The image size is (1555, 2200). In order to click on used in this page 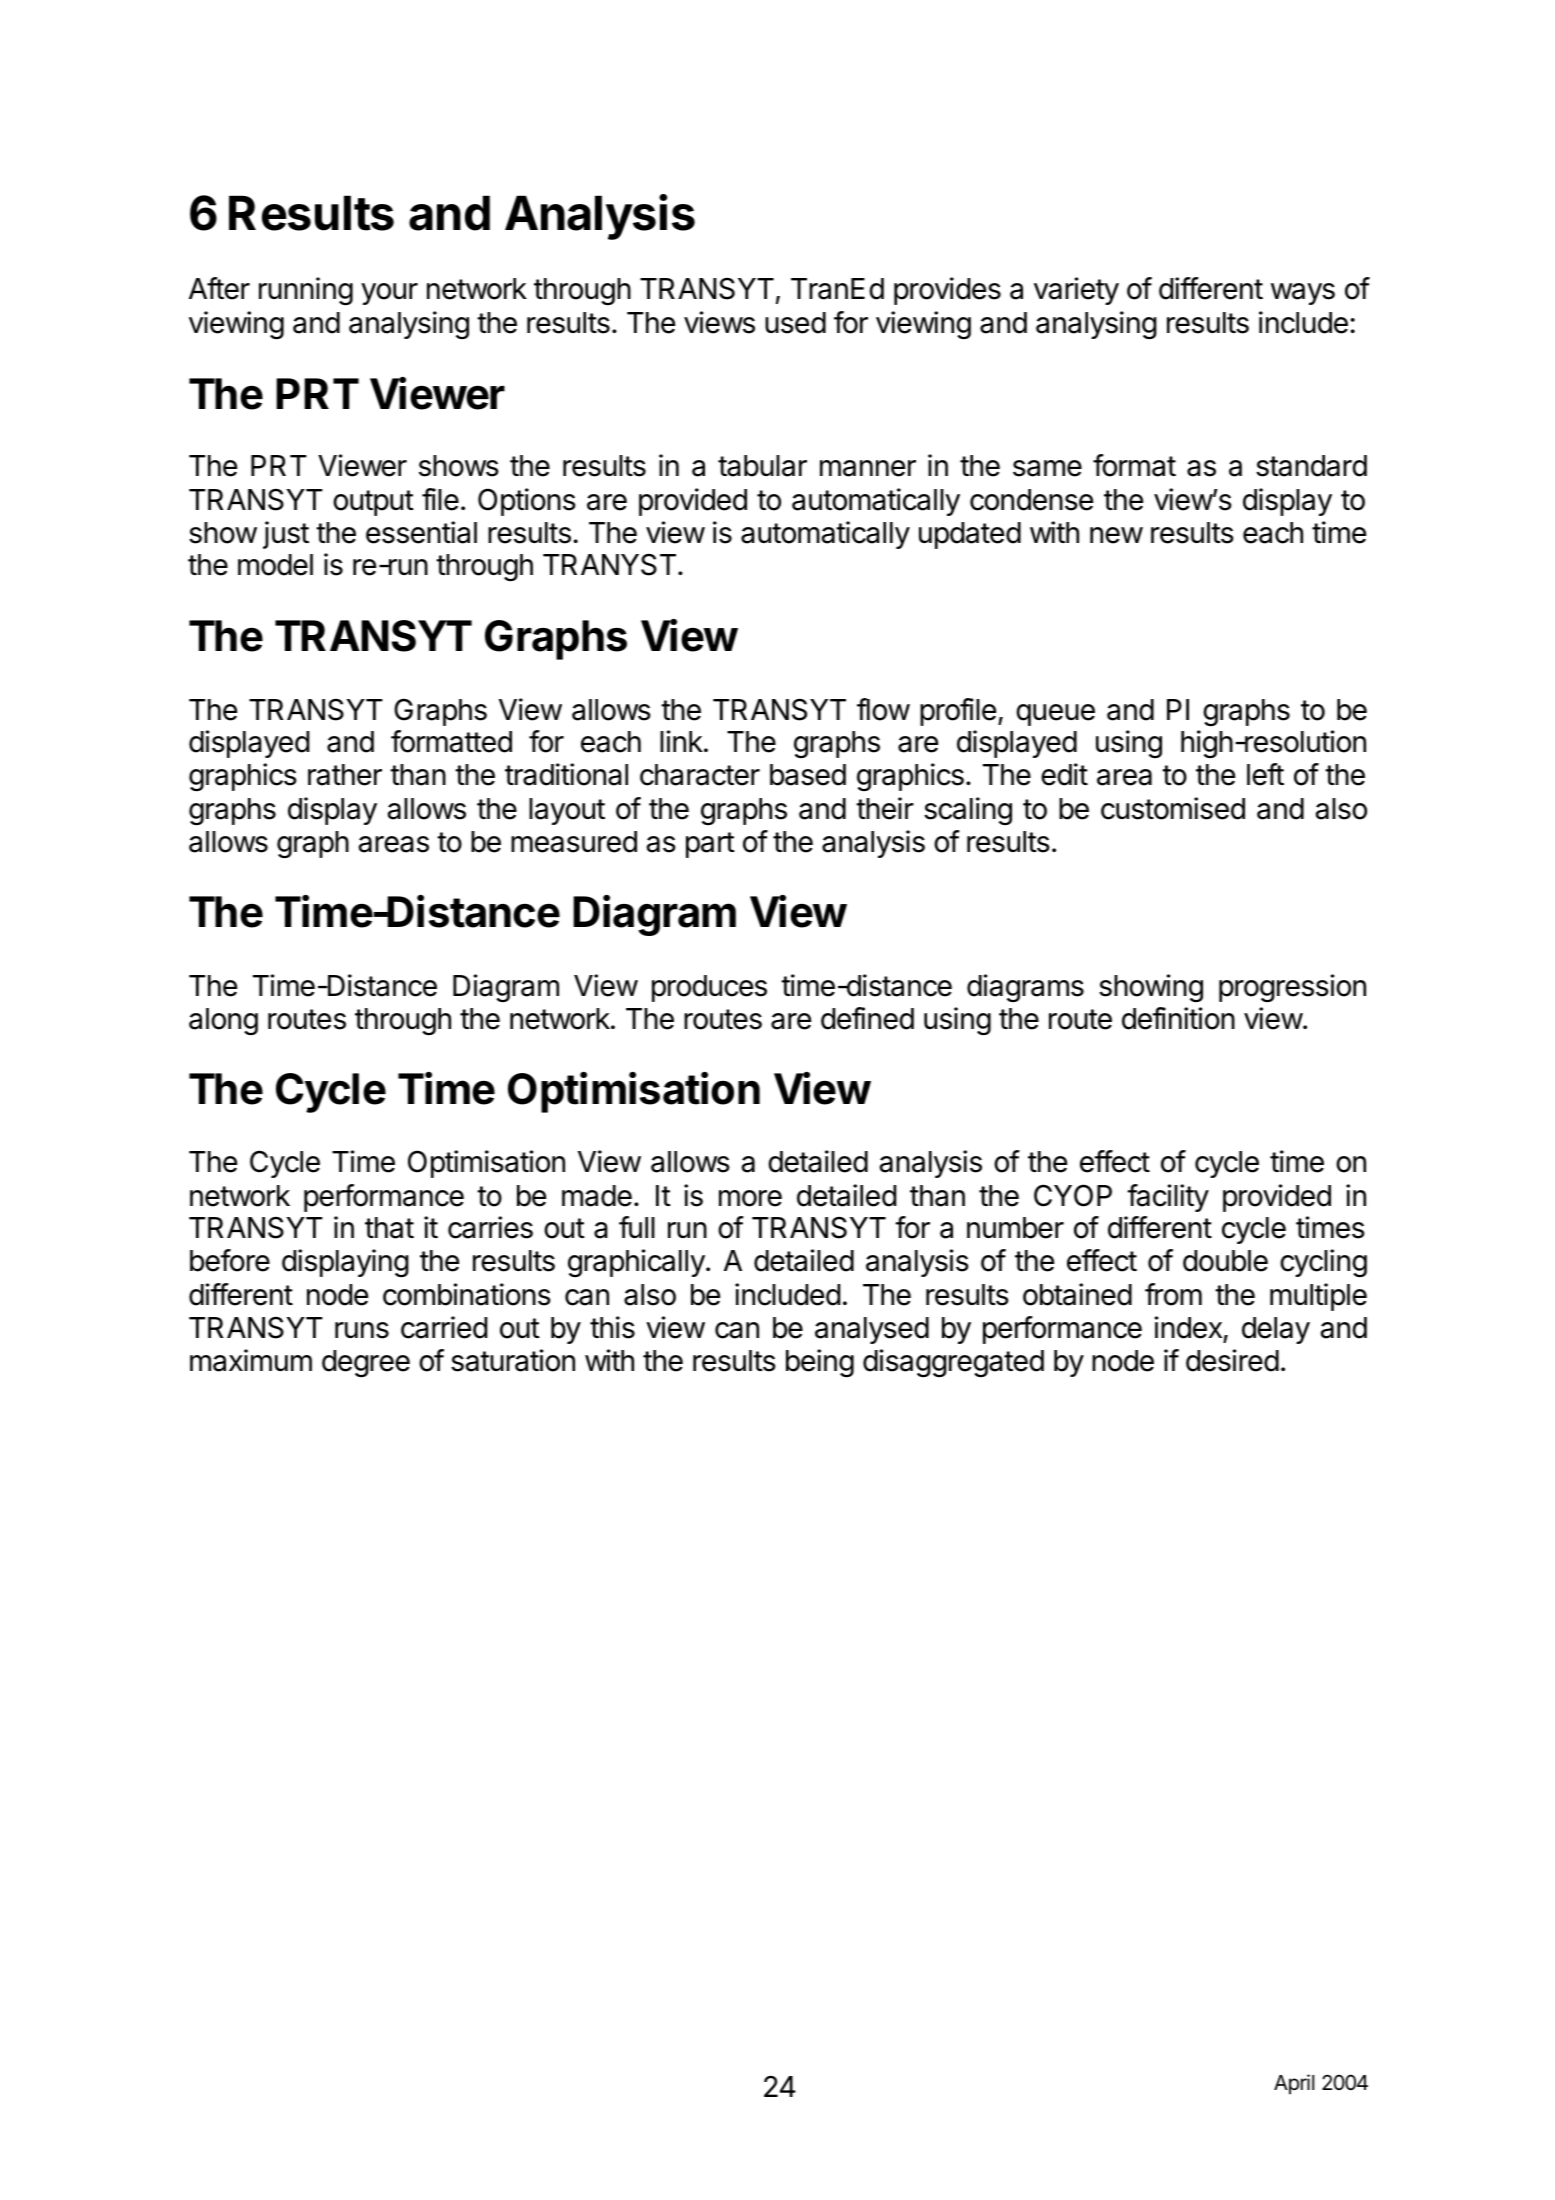, I will do `click(795, 323)`.
